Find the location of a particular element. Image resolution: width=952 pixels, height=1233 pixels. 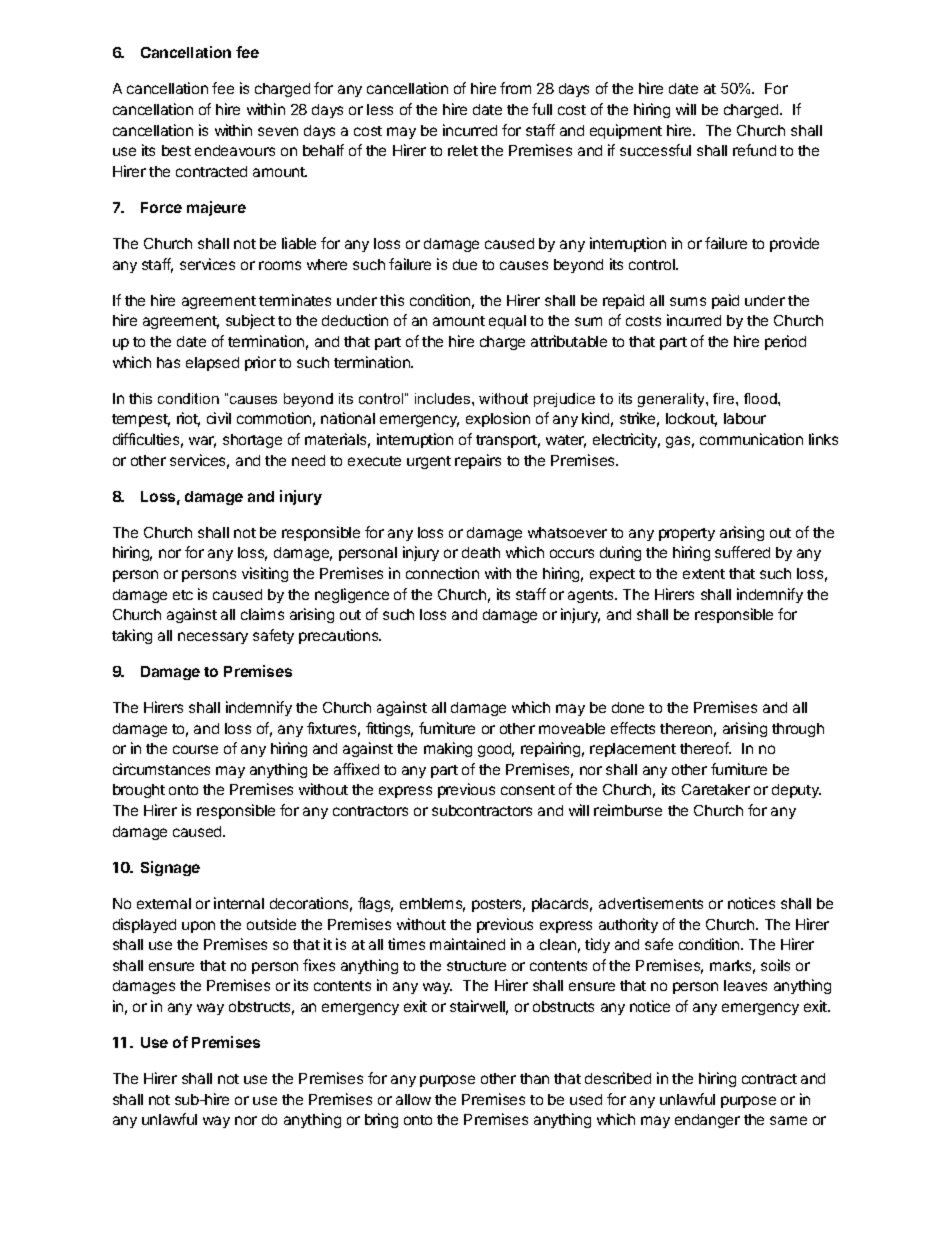

endeavours is located at coordinates (235, 150).
